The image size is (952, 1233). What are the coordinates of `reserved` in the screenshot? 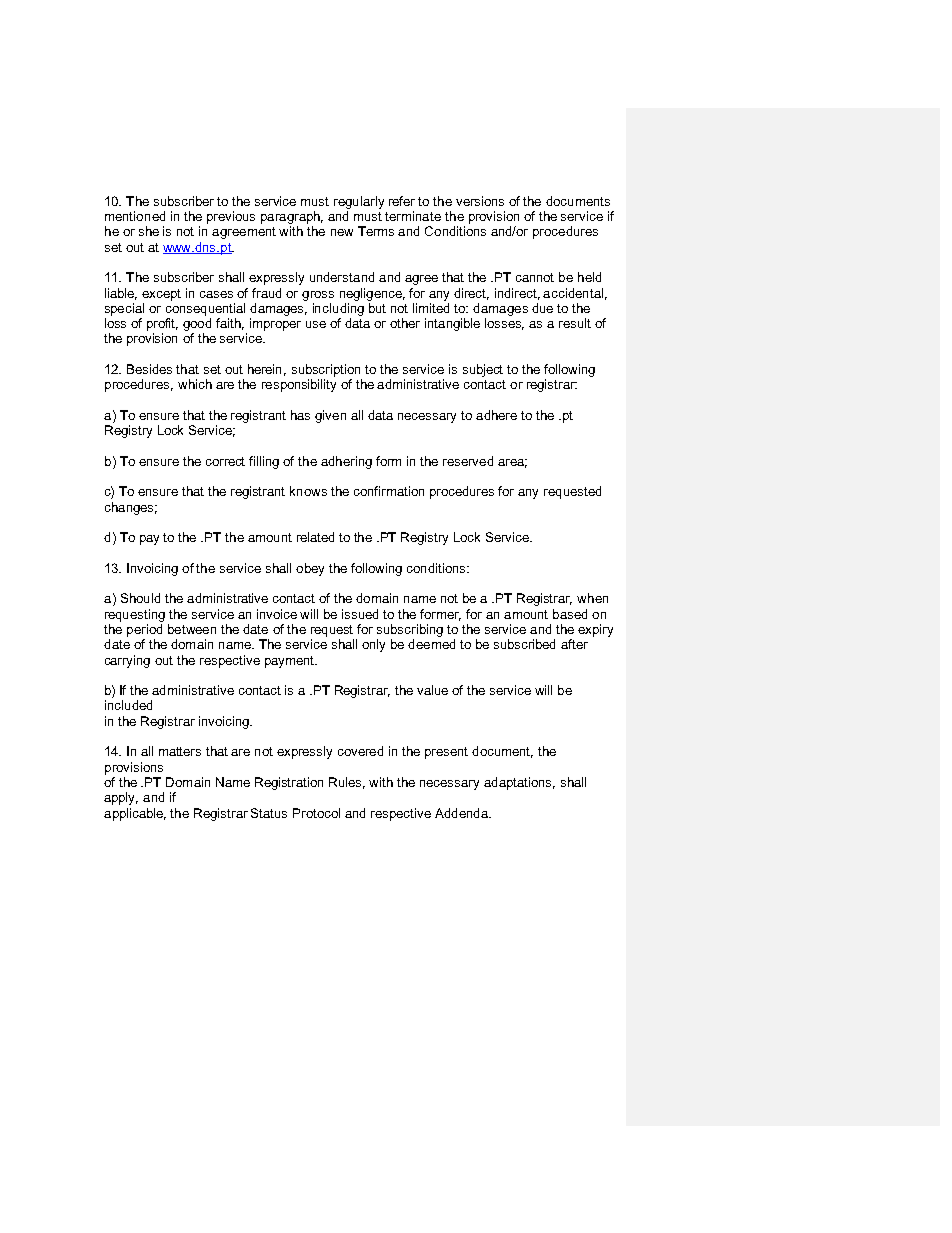 It's located at (468, 461).
